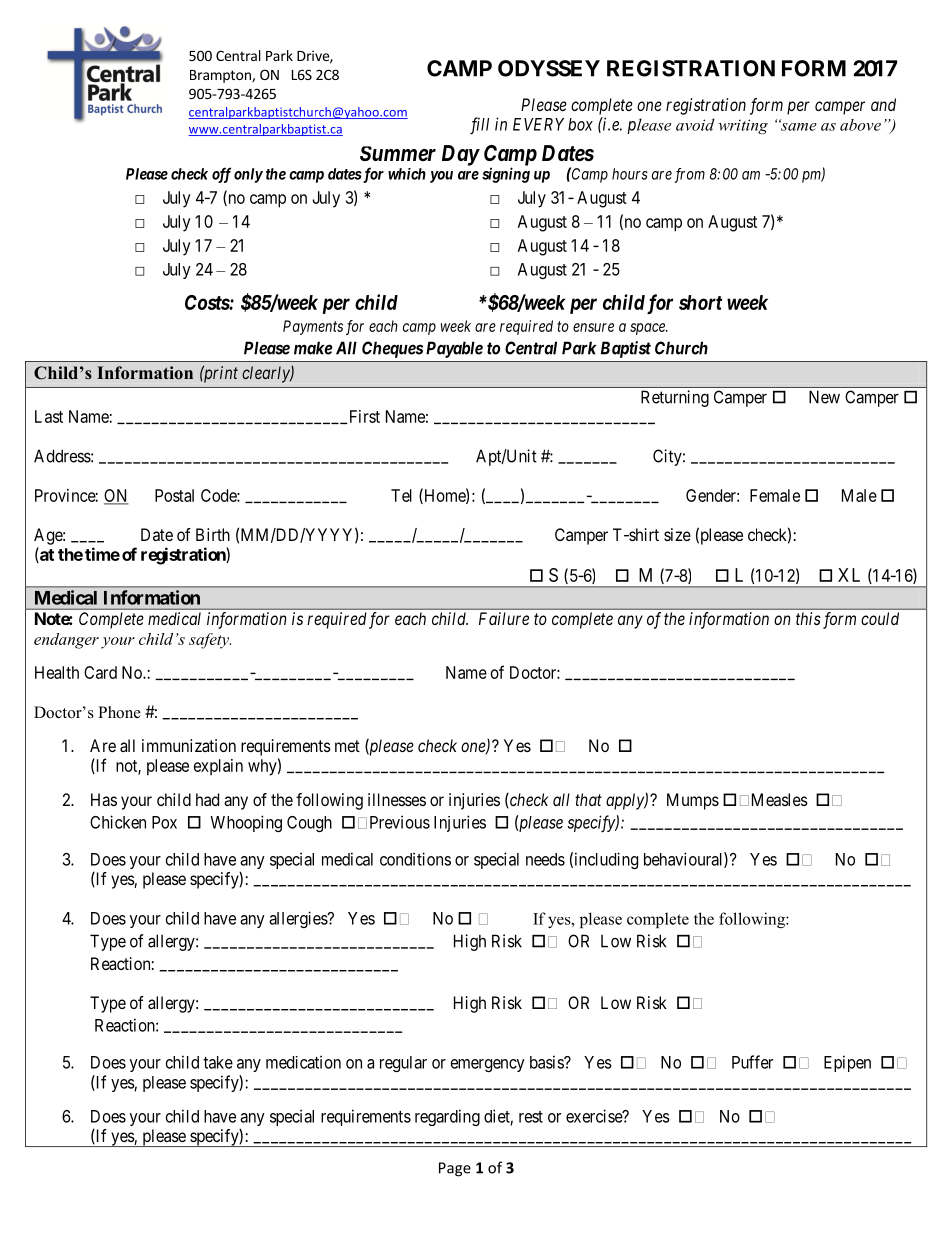  I want to click on Postal, so click(174, 495).
